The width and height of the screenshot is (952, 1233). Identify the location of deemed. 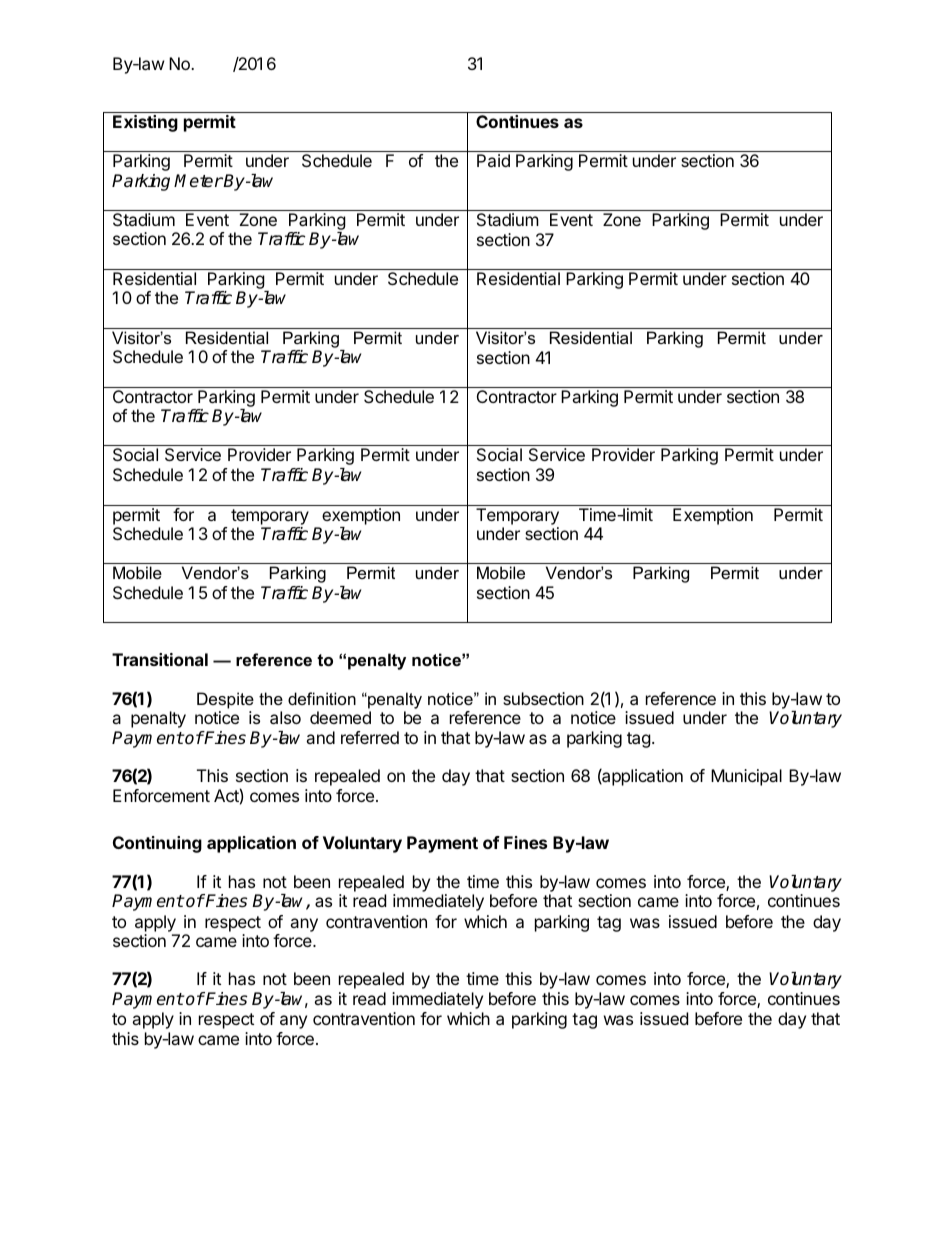
(340, 717).
